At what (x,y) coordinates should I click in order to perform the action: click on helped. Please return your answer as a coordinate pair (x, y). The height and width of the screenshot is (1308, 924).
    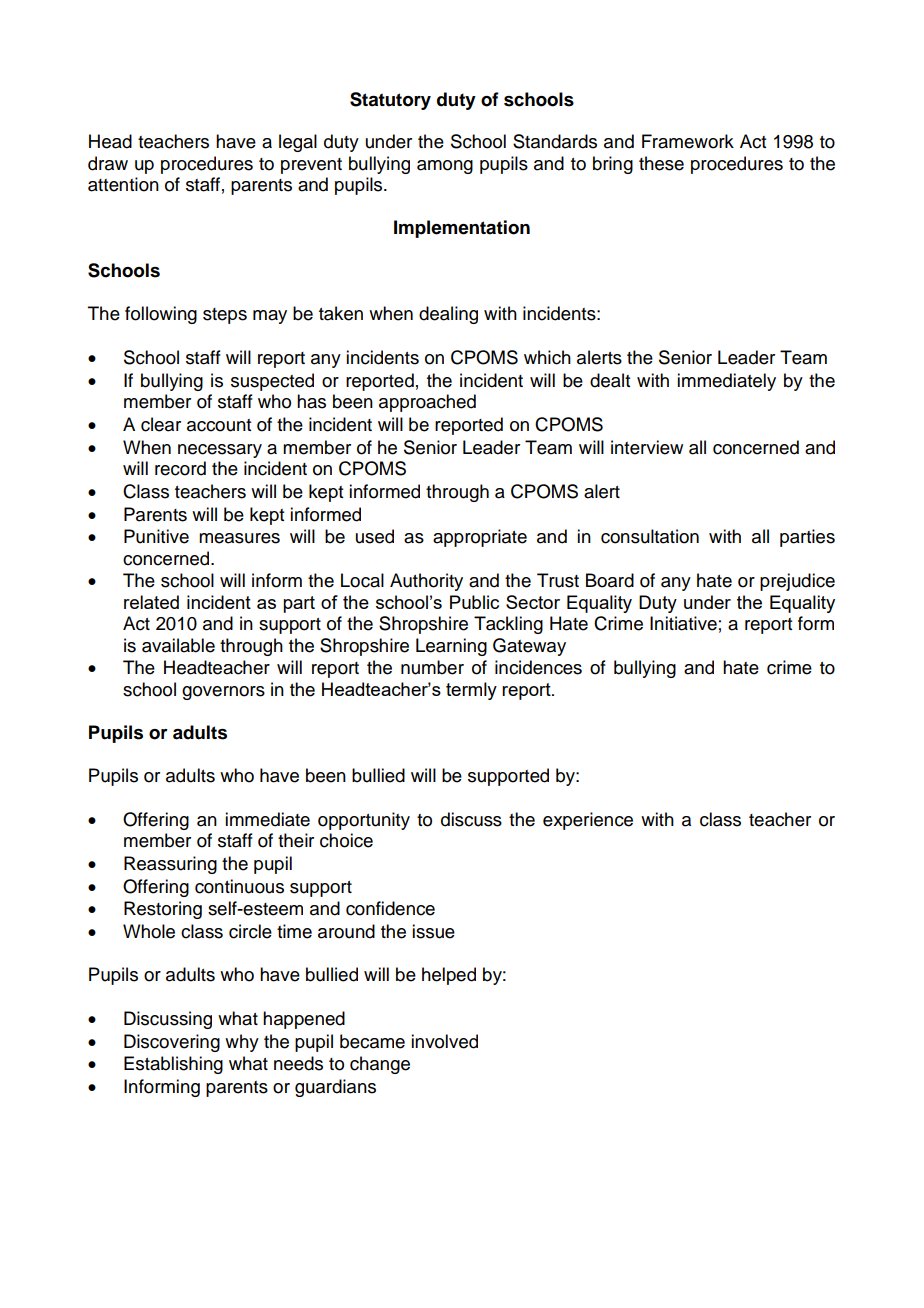
    Looking at the image, I should click on (449, 976).
